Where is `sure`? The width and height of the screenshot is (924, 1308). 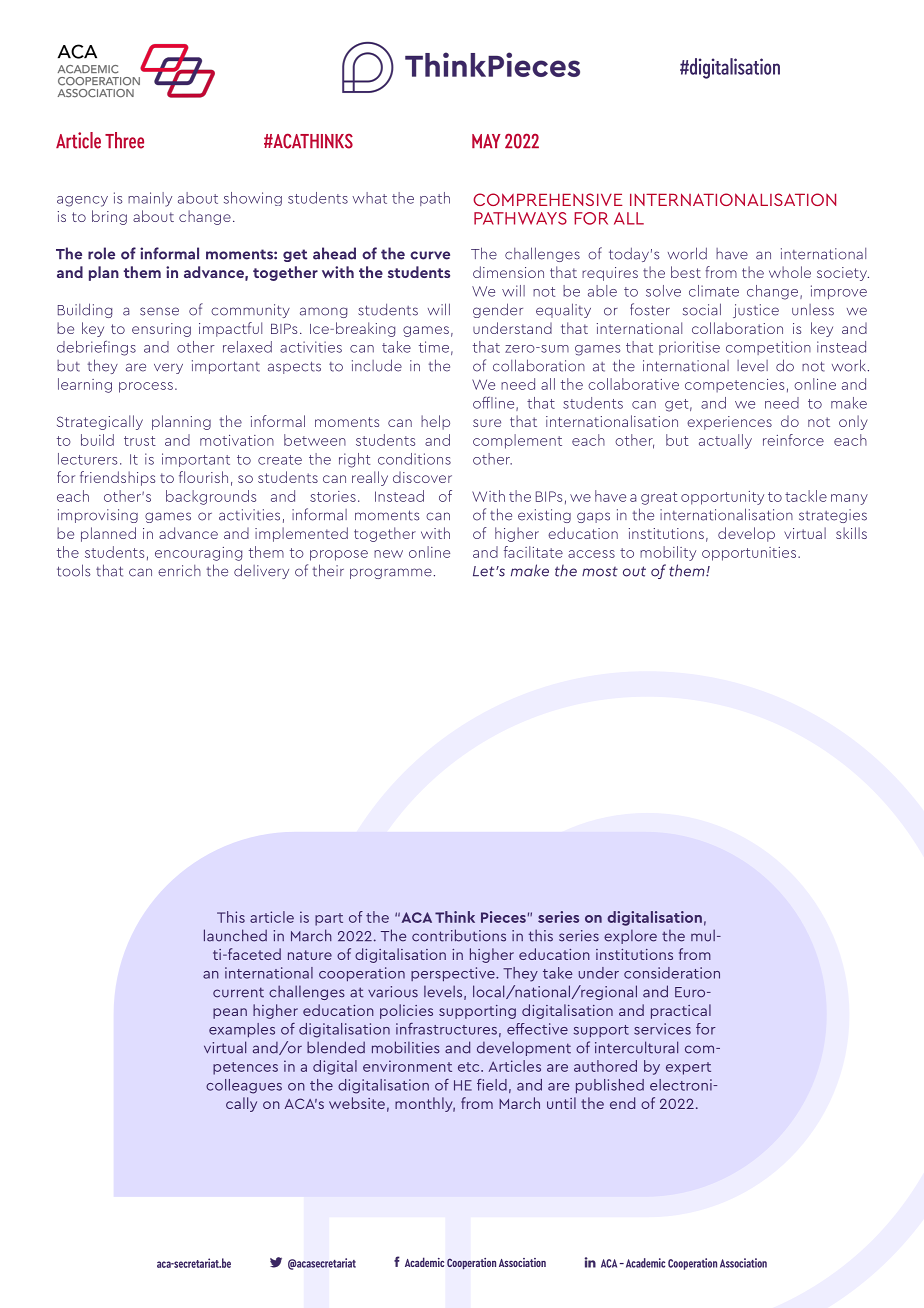
sure is located at coordinates (487, 423).
